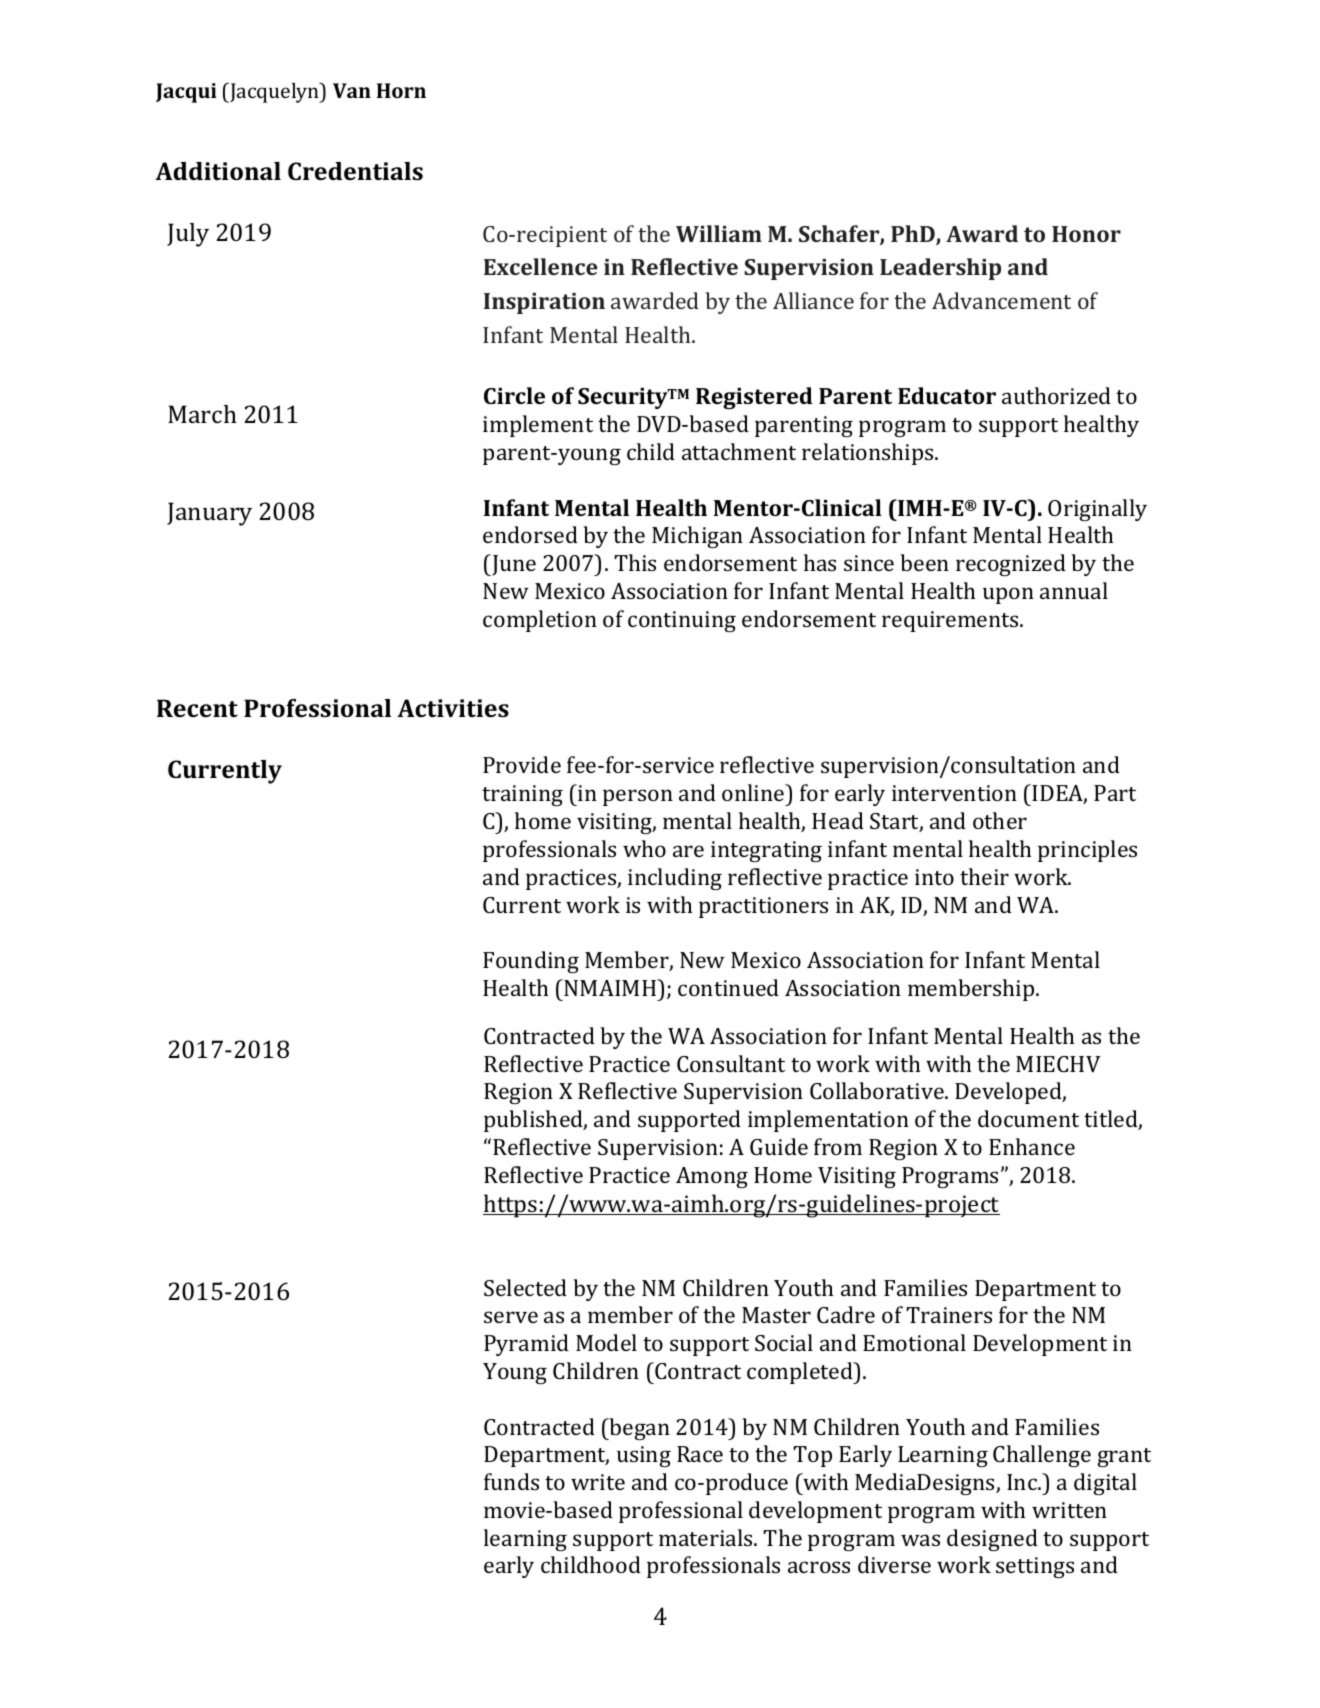 This page has width=1320, height=1708. What do you see at coordinates (209, 514) in the page?
I see `January` at bounding box center [209, 514].
